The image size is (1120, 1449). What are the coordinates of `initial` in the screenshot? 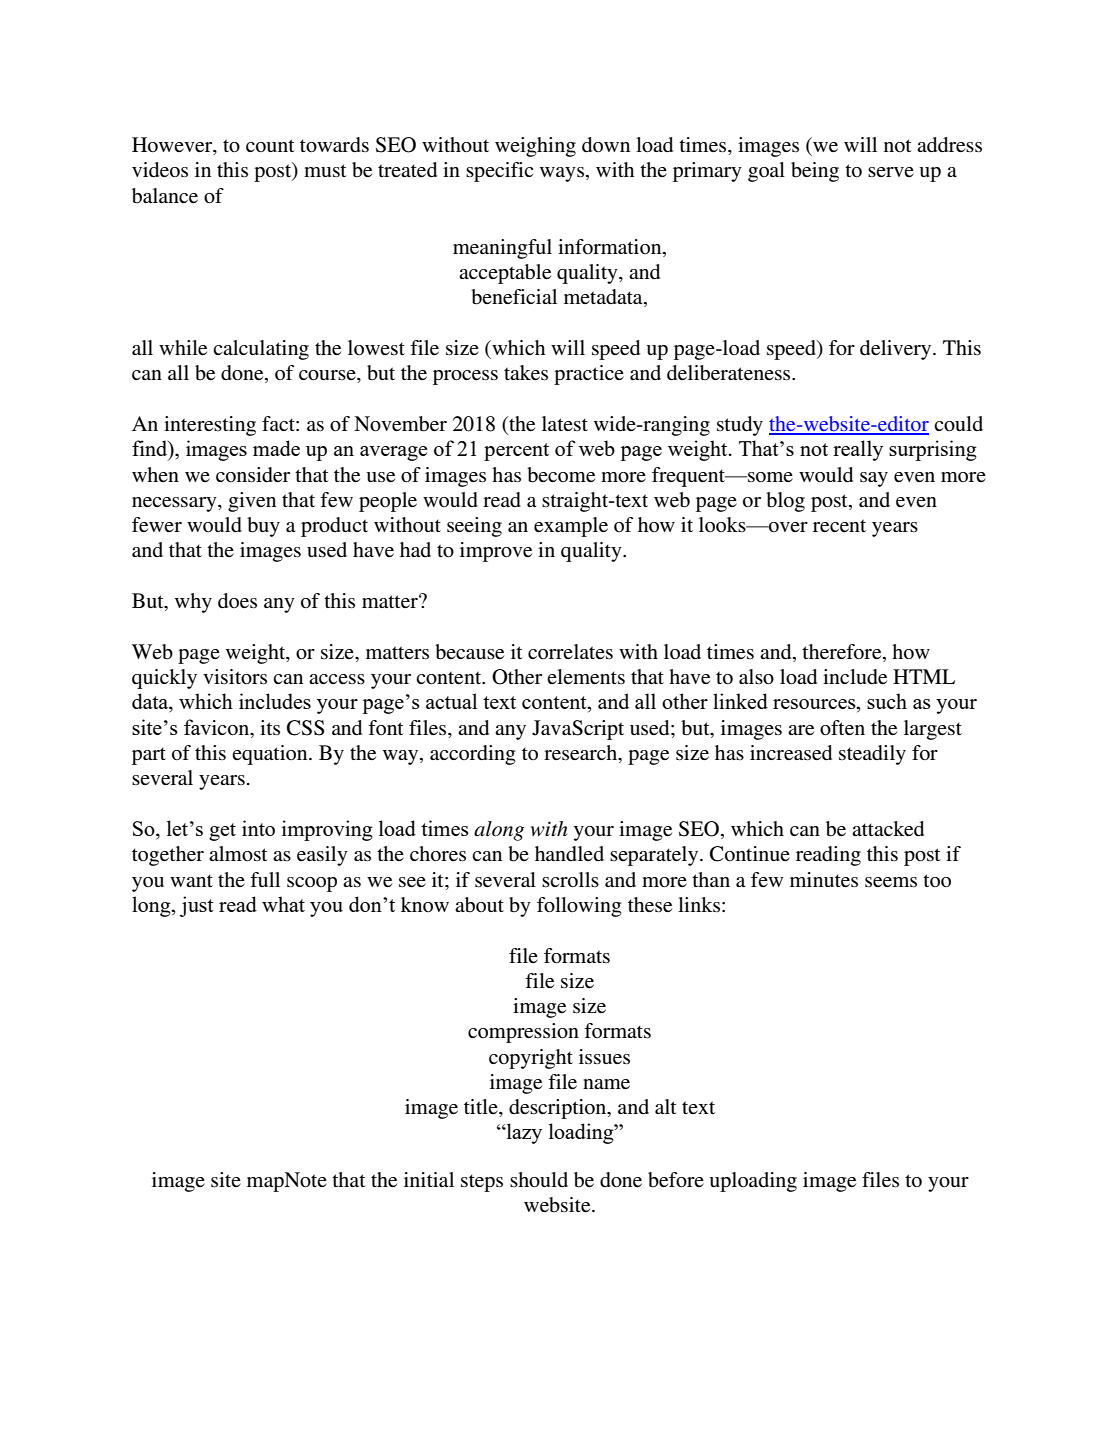 It's located at (429, 1179).
